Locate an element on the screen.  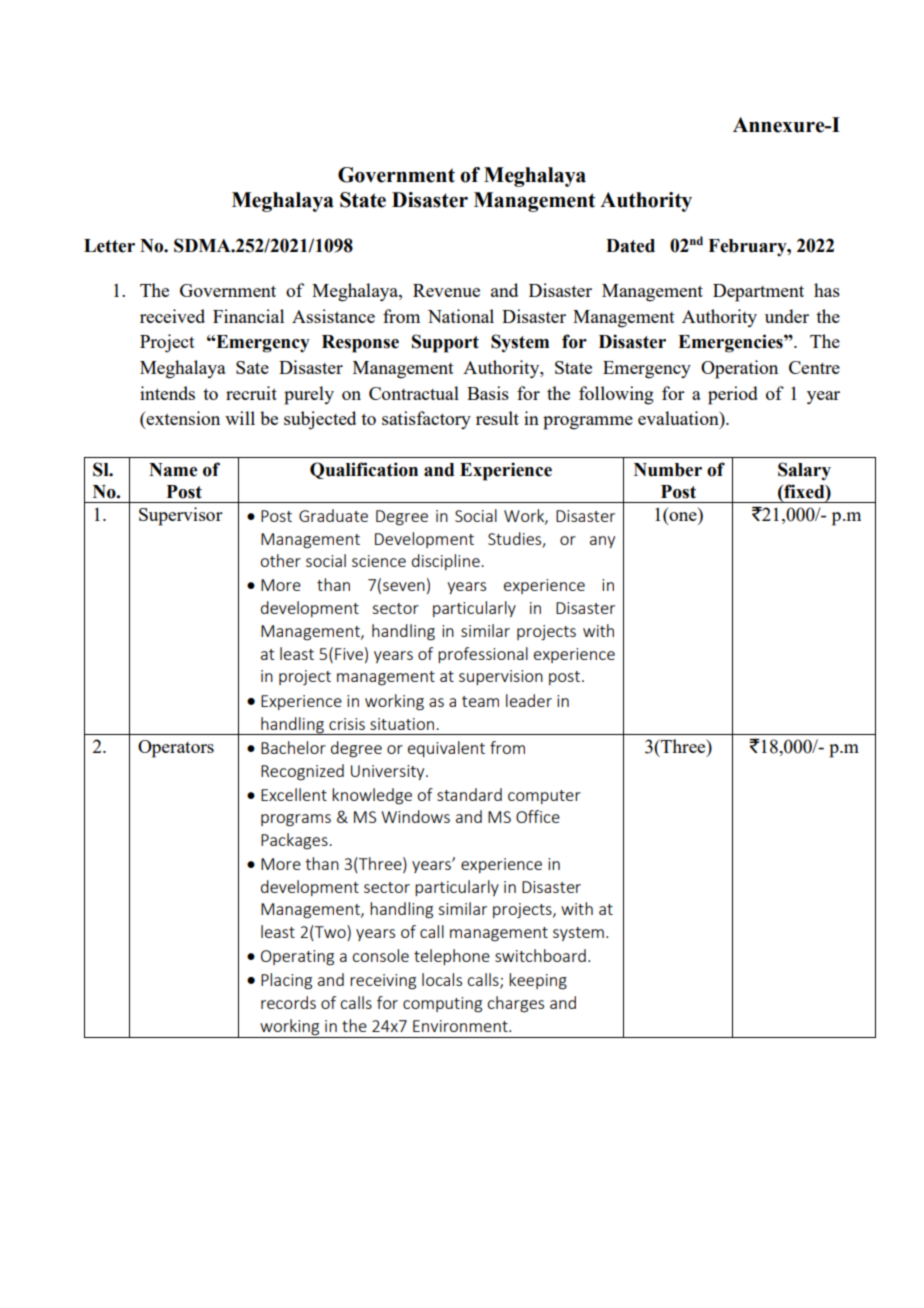
Department is located at coordinates (758, 293).
